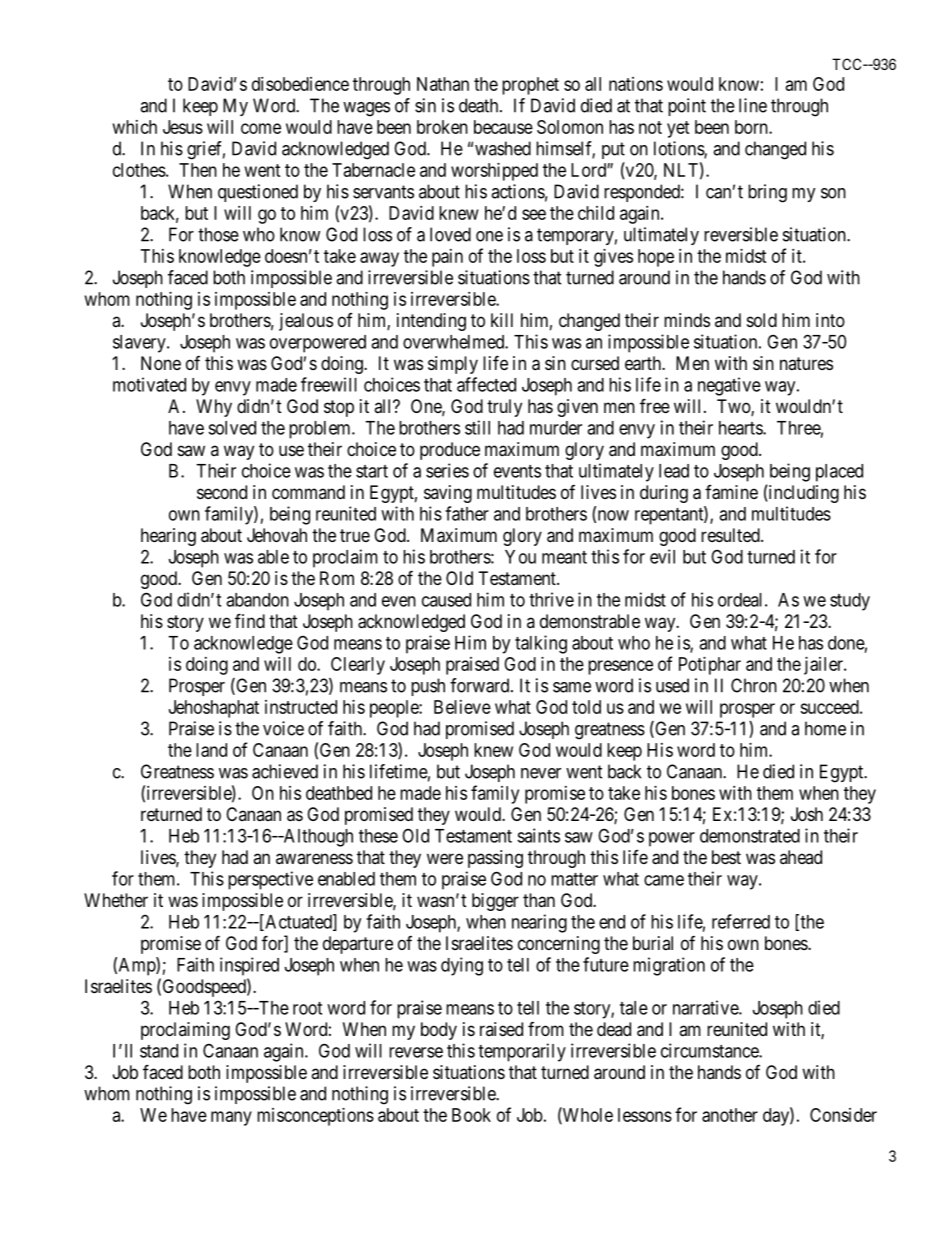  I want to click on because, so click(503, 127).
